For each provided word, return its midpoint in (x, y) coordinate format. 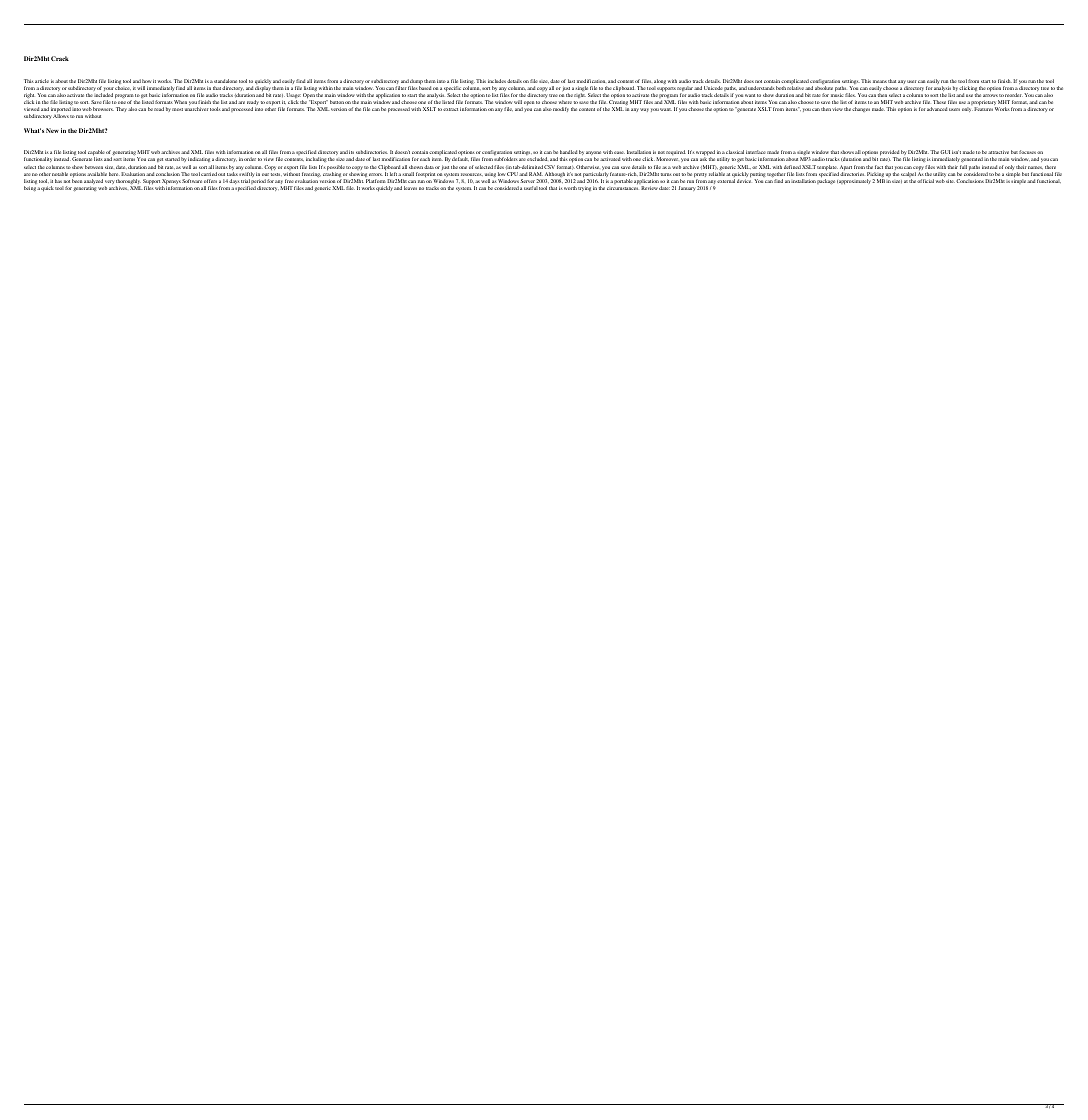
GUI (945, 152)
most (177, 109)
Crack (60, 58)
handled (568, 152)
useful (531, 188)
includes (497, 81)
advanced (937, 109)
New (52, 130)
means (880, 81)
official (925, 181)
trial (245, 181)
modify (561, 109)
